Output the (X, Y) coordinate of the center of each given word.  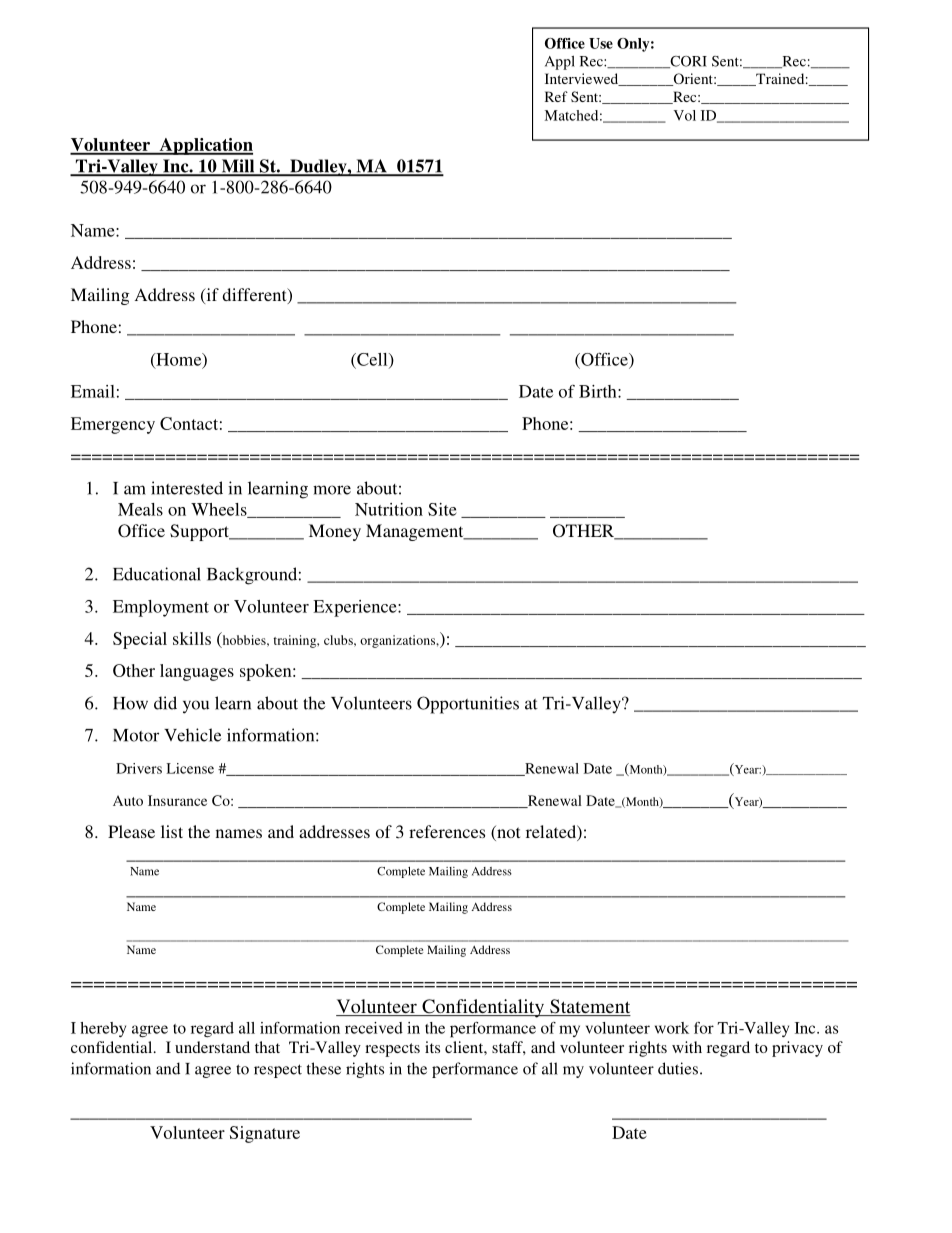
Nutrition (389, 509)
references (447, 831)
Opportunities (468, 705)
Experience (356, 608)
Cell (372, 360)
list (172, 831)
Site (442, 509)
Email (93, 391)
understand (212, 1047)
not (507, 833)
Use (601, 43)
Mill (238, 167)
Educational (157, 574)
